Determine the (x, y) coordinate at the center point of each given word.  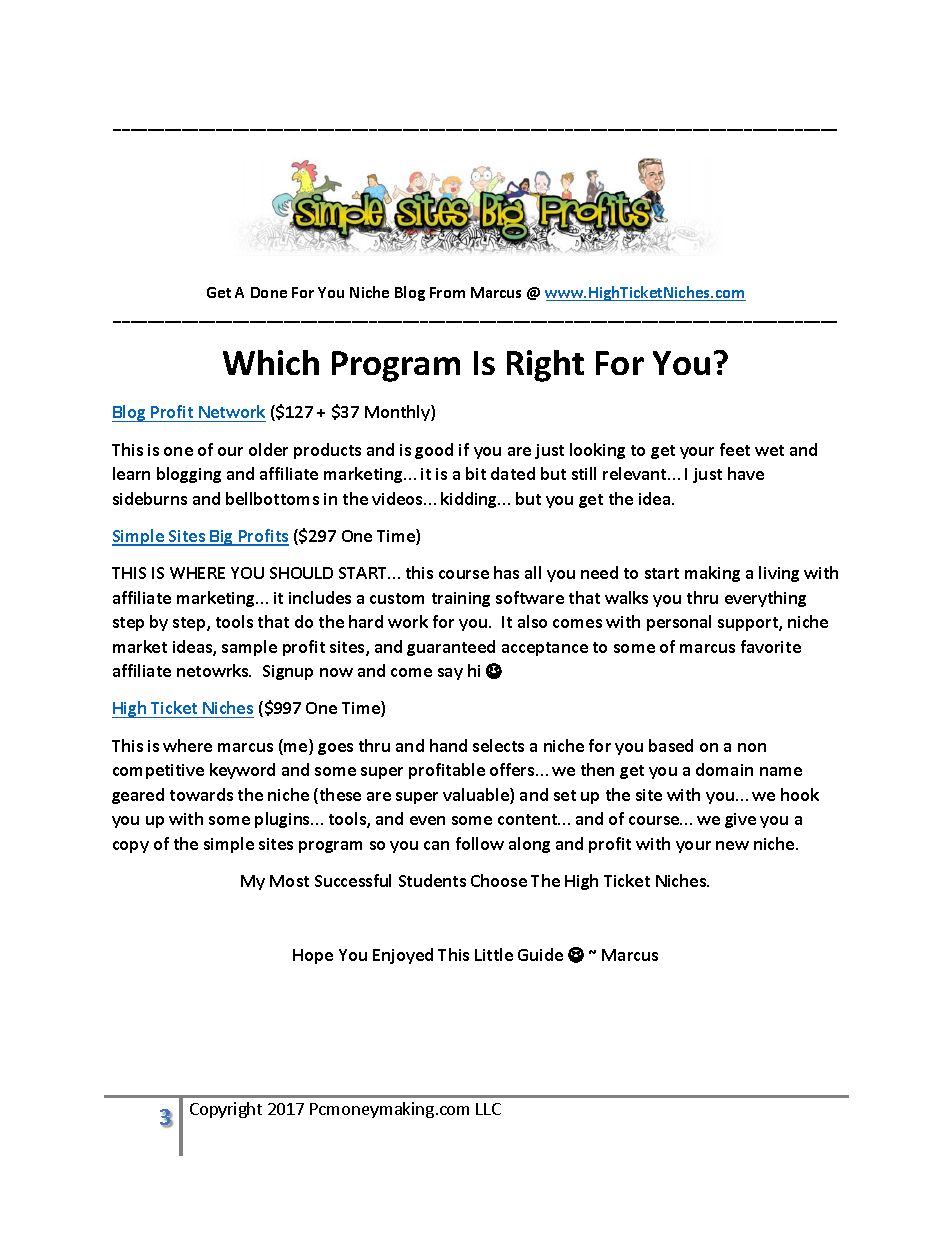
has (506, 572)
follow (480, 843)
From (447, 292)
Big (222, 538)
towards (201, 794)
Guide (540, 954)
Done (269, 292)
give (740, 820)
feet (735, 449)
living (779, 574)
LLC (488, 1109)
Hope (313, 956)
